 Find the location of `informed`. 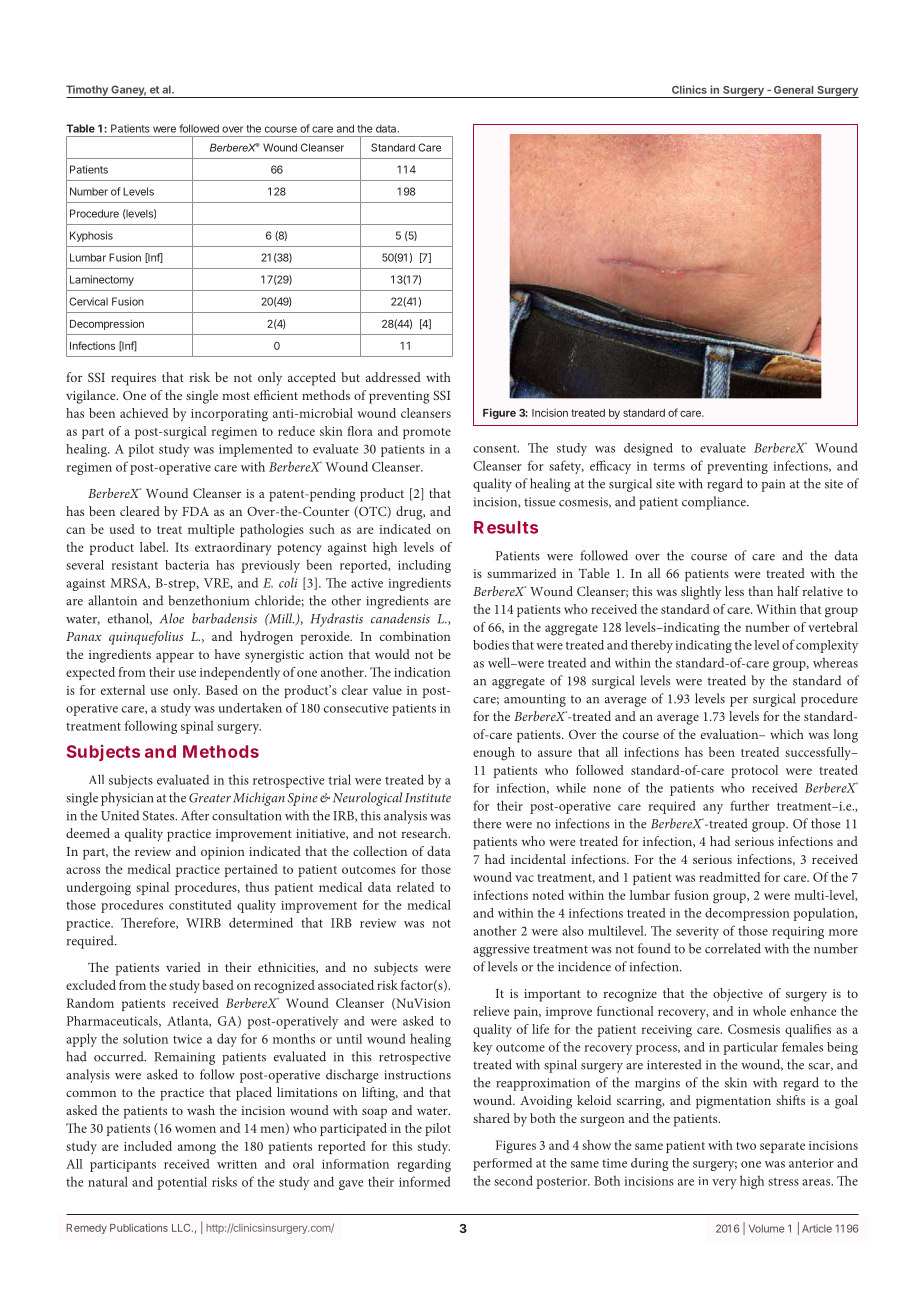

informed is located at coordinates (424, 1181).
